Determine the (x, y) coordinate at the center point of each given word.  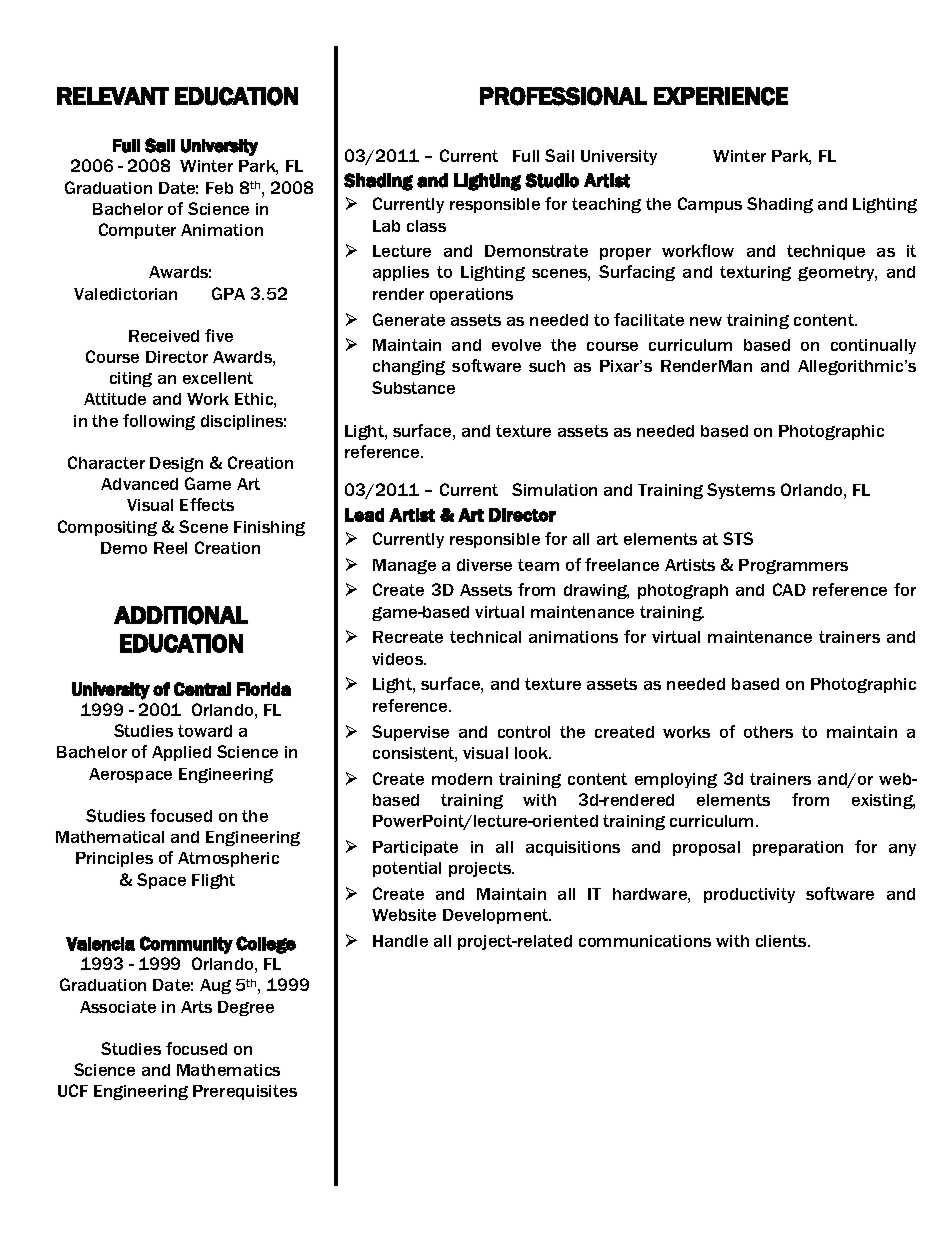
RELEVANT (113, 96)
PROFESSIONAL (563, 96)
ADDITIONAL (181, 615)
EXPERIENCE (721, 96)
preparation (798, 848)
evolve (516, 345)
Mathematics (228, 1070)
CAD (789, 589)
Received (164, 336)
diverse (484, 565)
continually (873, 346)
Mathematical (110, 837)
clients (782, 941)
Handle (400, 941)
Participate (415, 848)
